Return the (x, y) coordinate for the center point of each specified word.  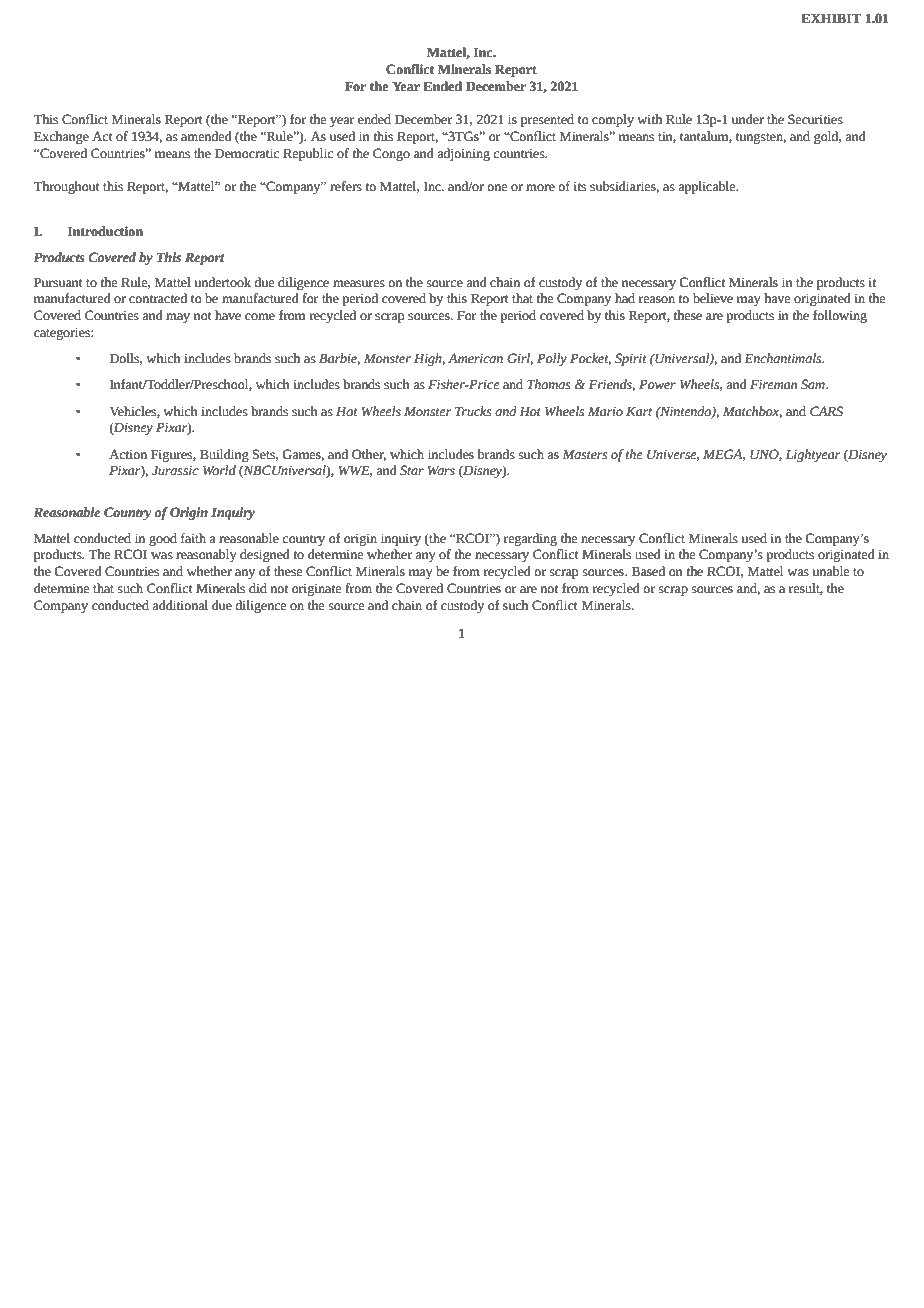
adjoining (463, 154)
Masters (585, 454)
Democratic (247, 153)
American (475, 358)
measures (359, 284)
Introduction (105, 231)
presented (547, 120)
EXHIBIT (831, 18)
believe (713, 298)
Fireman (773, 384)
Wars (441, 470)
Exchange (61, 137)
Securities (815, 119)
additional (180, 605)
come (260, 317)
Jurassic (175, 470)
